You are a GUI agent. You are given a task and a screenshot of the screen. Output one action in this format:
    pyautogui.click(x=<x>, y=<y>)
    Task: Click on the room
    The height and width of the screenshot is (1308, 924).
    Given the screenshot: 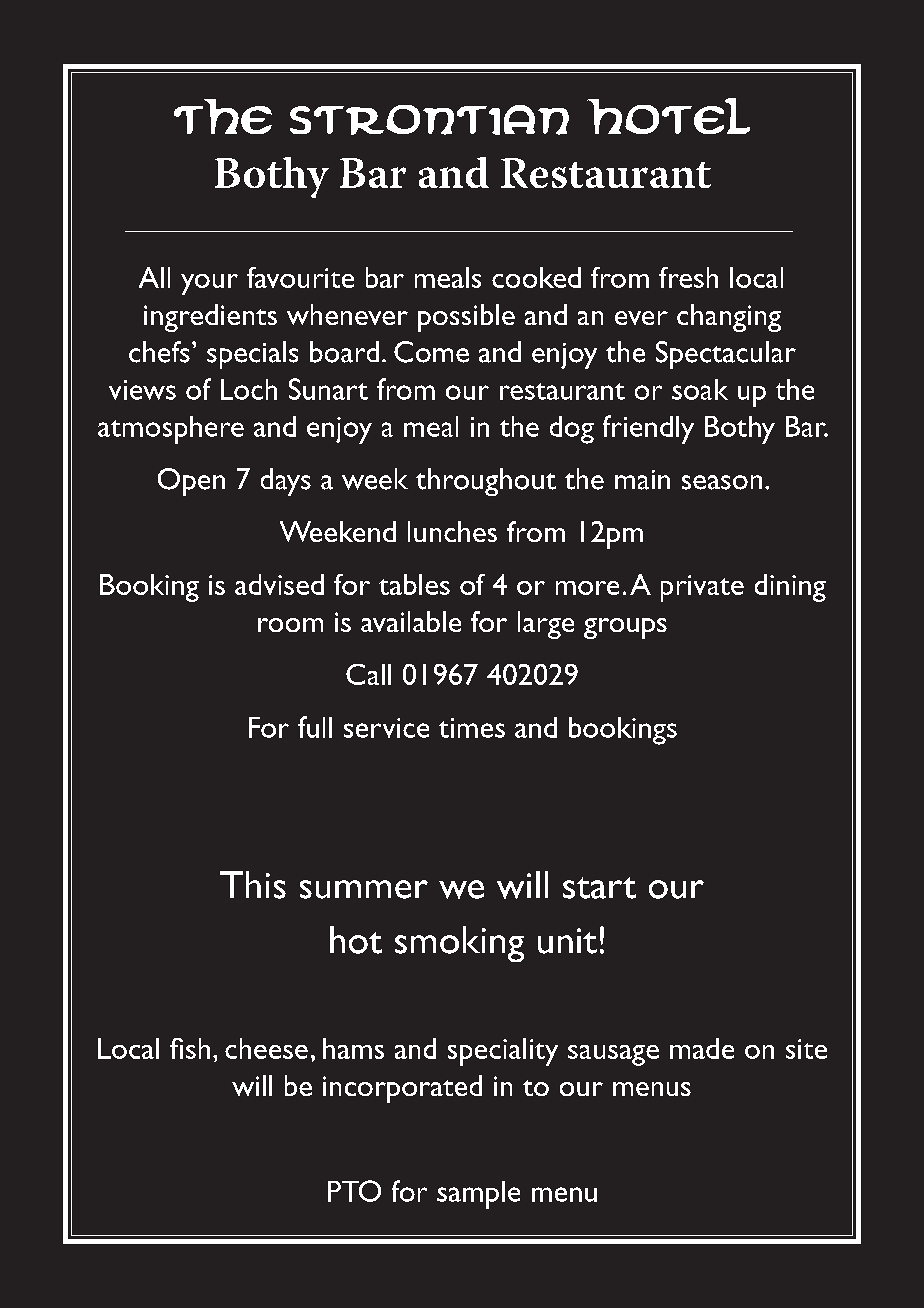 What is the action you would take?
    pyautogui.click(x=290, y=625)
